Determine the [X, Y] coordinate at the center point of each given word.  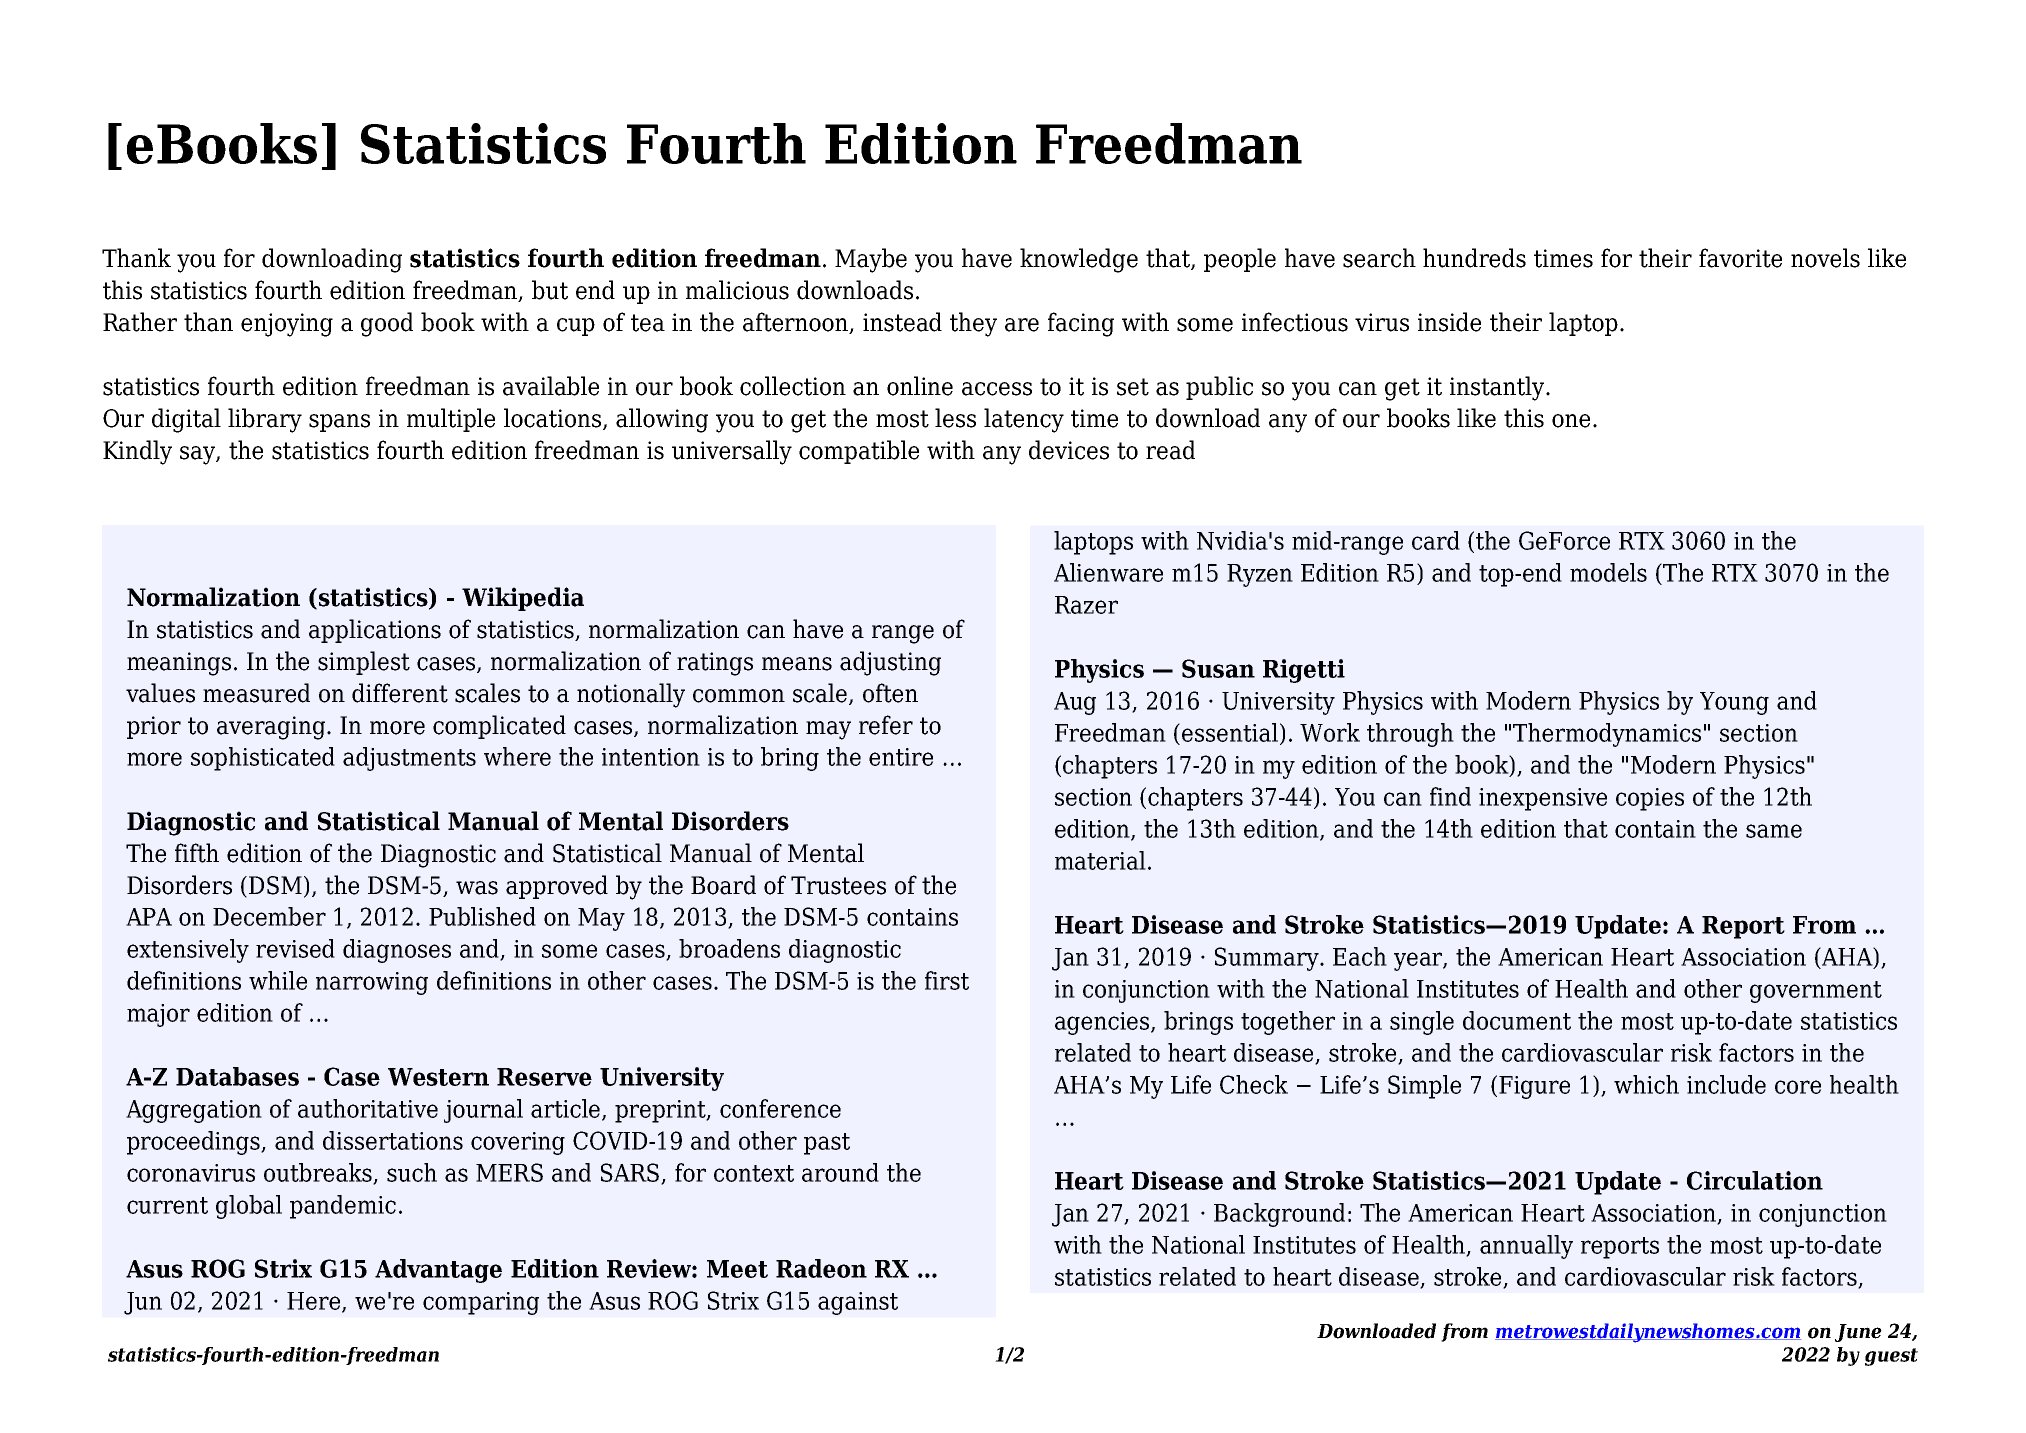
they [973, 324]
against [858, 1303]
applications [375, 631]
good [387, 324]
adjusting [890, 663]
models [1608, 572]
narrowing [372, 983]
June [1858, 1333]
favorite [1740, 258]
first [947, 980]
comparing [481, 1303]
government [1816, 992]
